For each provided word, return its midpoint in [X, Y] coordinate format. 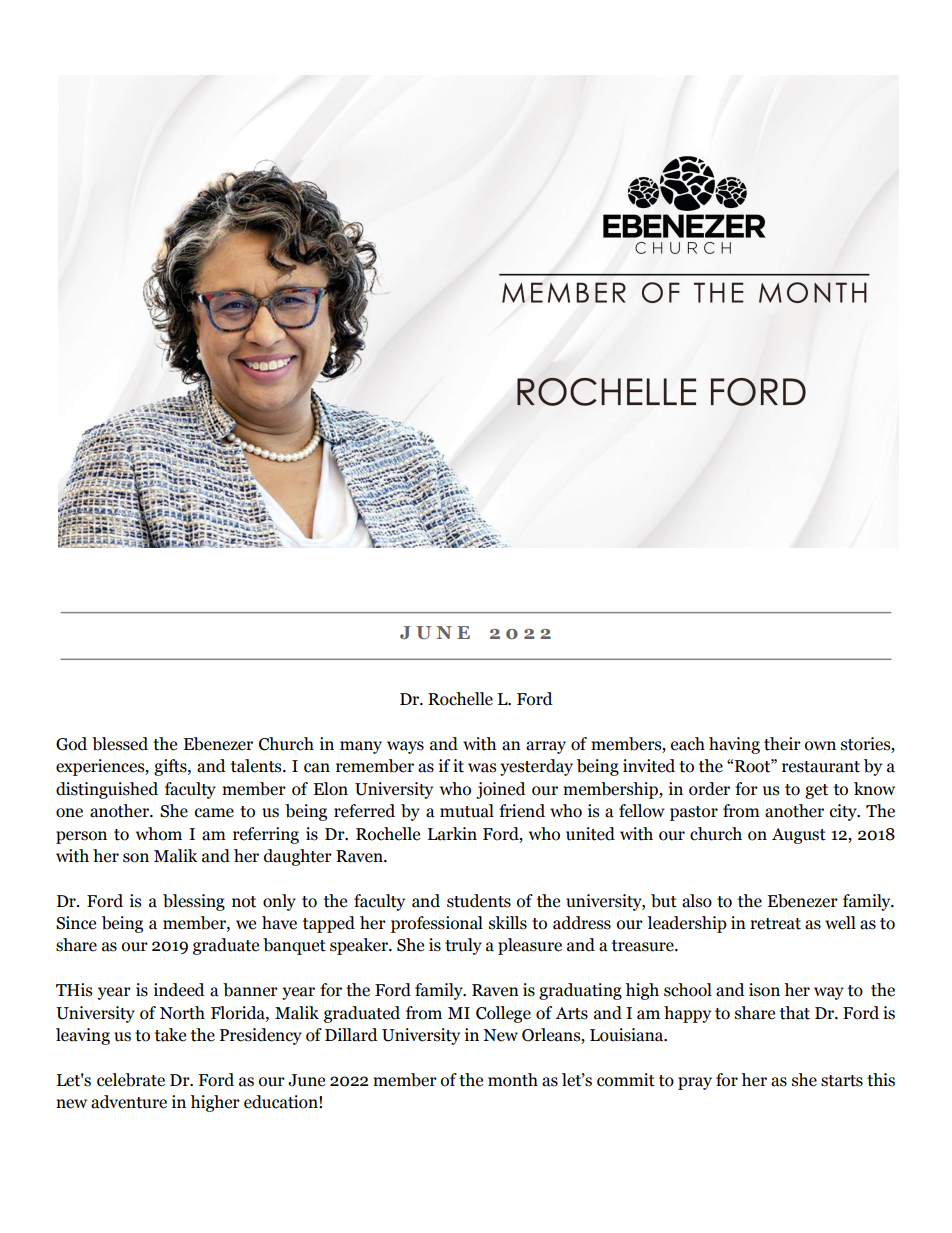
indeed [179, 990]
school [688, 990]
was [482, 768]
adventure [129, 1102]
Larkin [452, 834]
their [782, 744]
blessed [120, 744]
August [799, 836]
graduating [580, 991]
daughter [298, 857]
